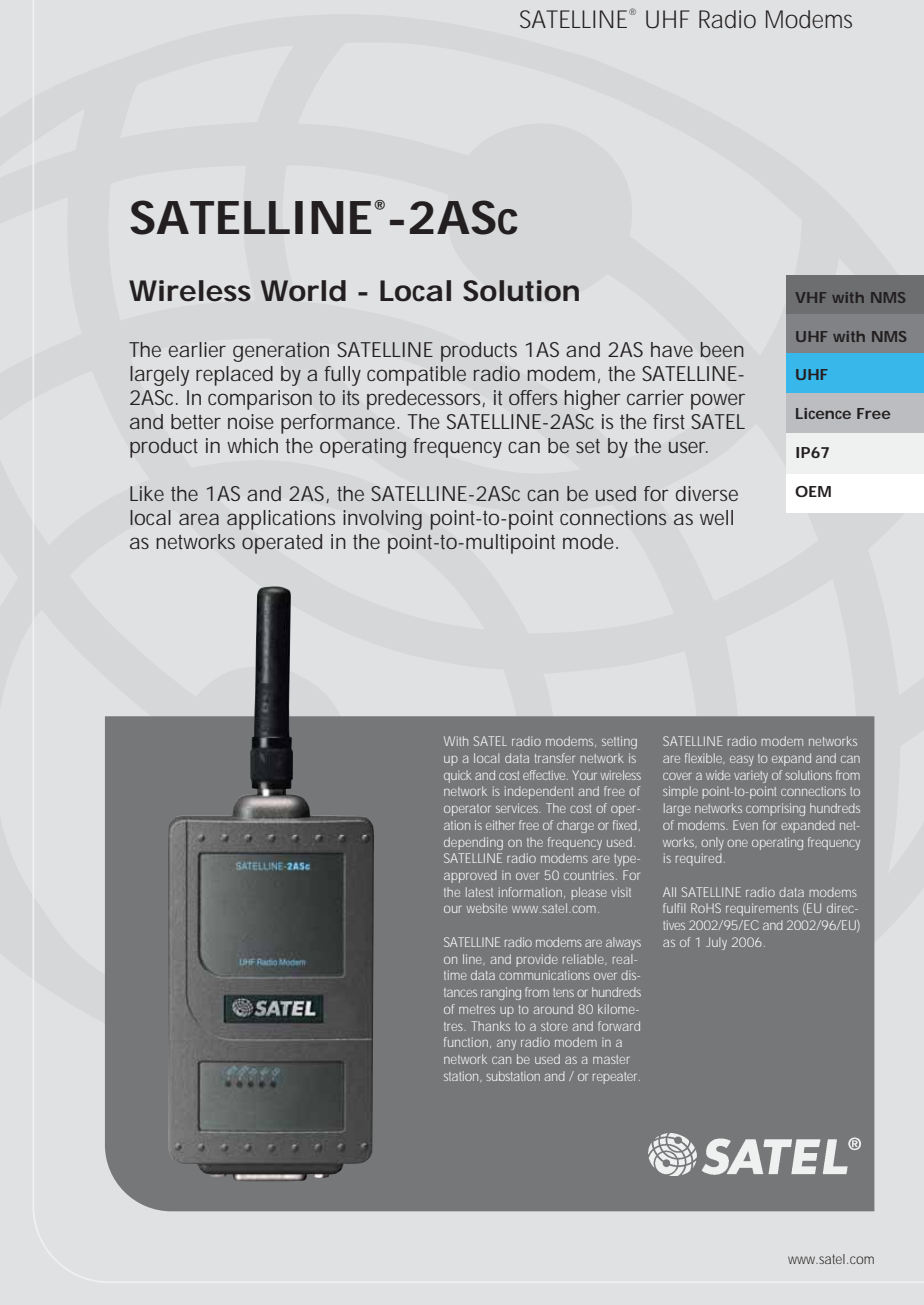  What do you see at coordinates (458, 776) in the screenshot?
I see `quick` at bounding box center [458, 776].
